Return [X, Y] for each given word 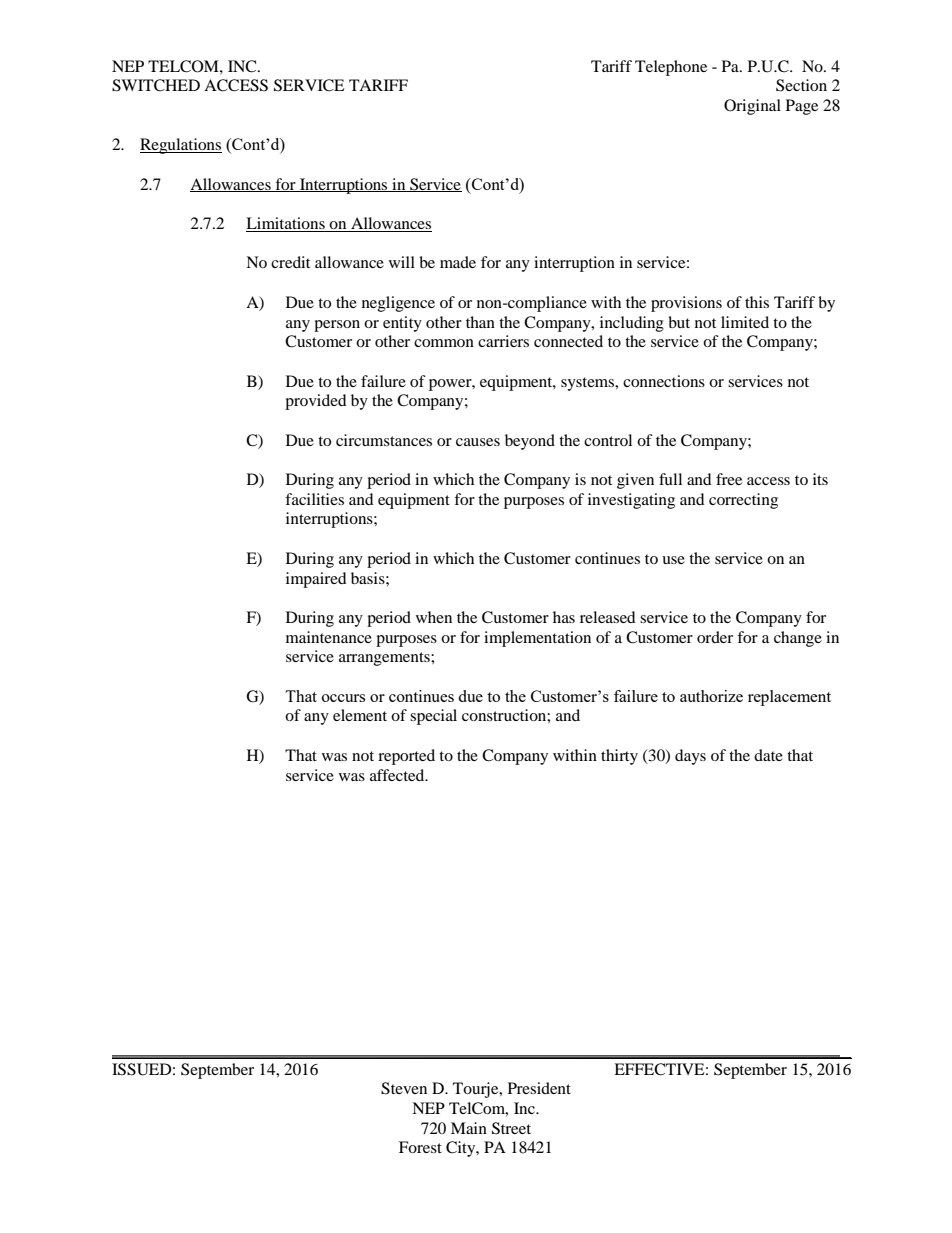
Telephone [671, 68]
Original [752, 107]
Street [511, 1128]
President [539, 1088]
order [715, 637]
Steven [404, 1088]
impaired [316, 580]
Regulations [181, 146]
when [434, 617]
